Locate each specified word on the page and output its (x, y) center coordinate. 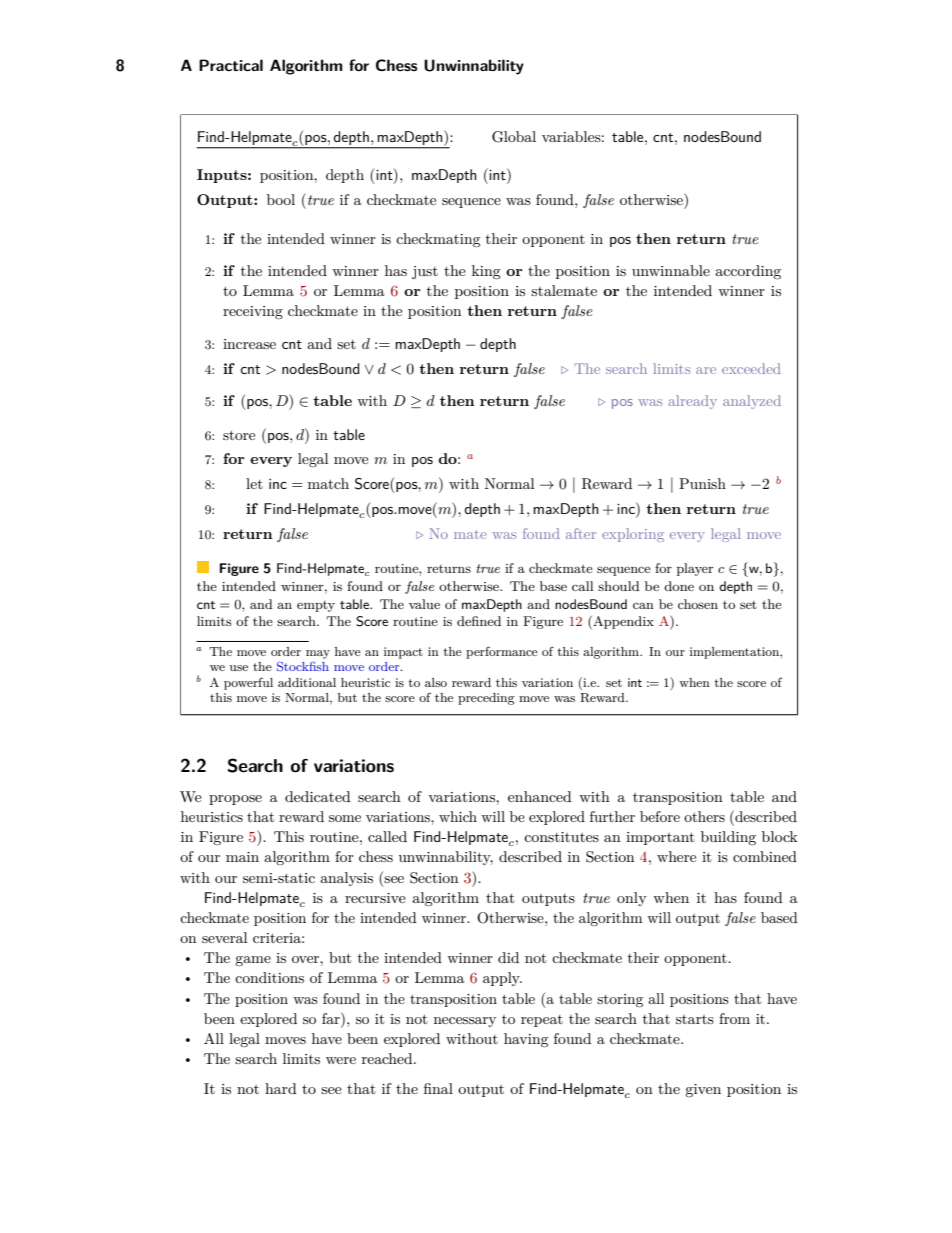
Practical (231, 65)
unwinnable (671, 270)
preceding (486, 699)
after (581, 533)
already (692, 402)
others (704, 816)
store (239, 435)
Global (514, 137)
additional (307, 682)
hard (281, 1088)
